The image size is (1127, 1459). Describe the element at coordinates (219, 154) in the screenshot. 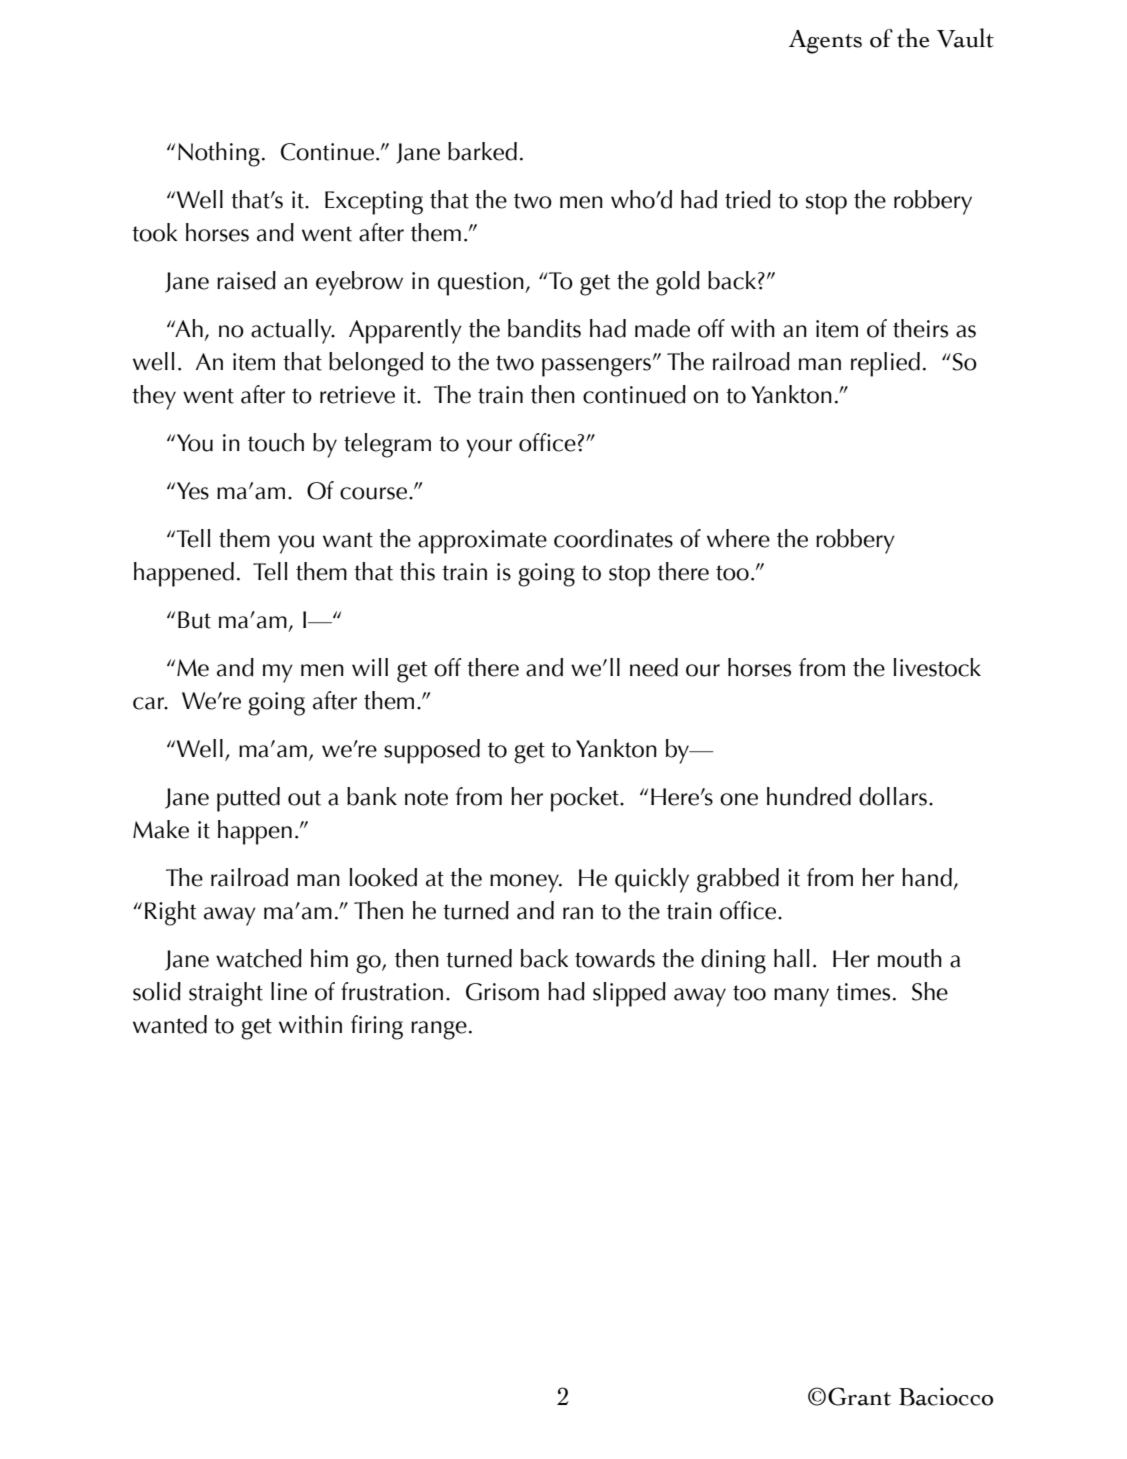

I see `Nothing` at that location.
